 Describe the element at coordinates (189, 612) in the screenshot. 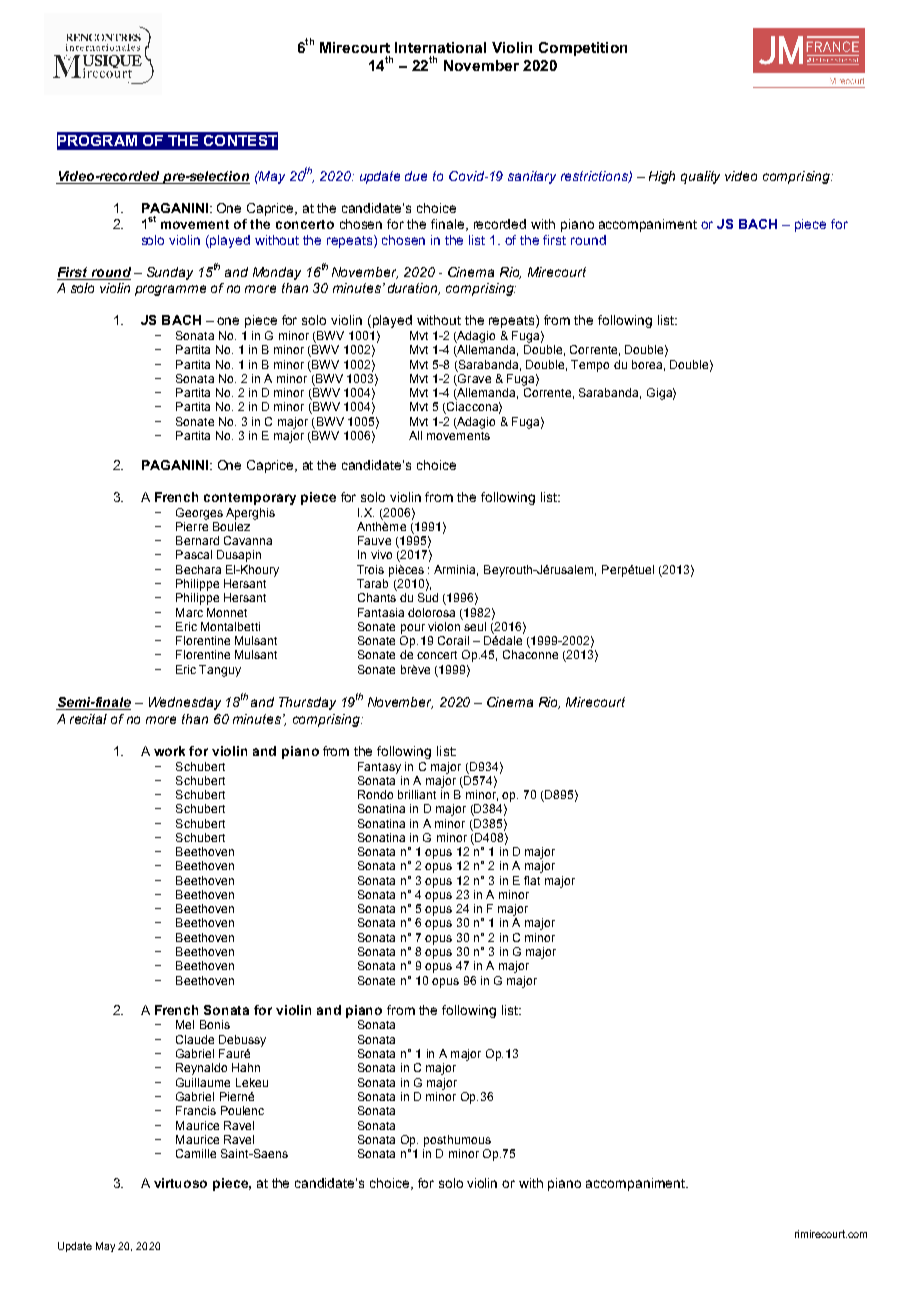

I see `Marc` at that location.
